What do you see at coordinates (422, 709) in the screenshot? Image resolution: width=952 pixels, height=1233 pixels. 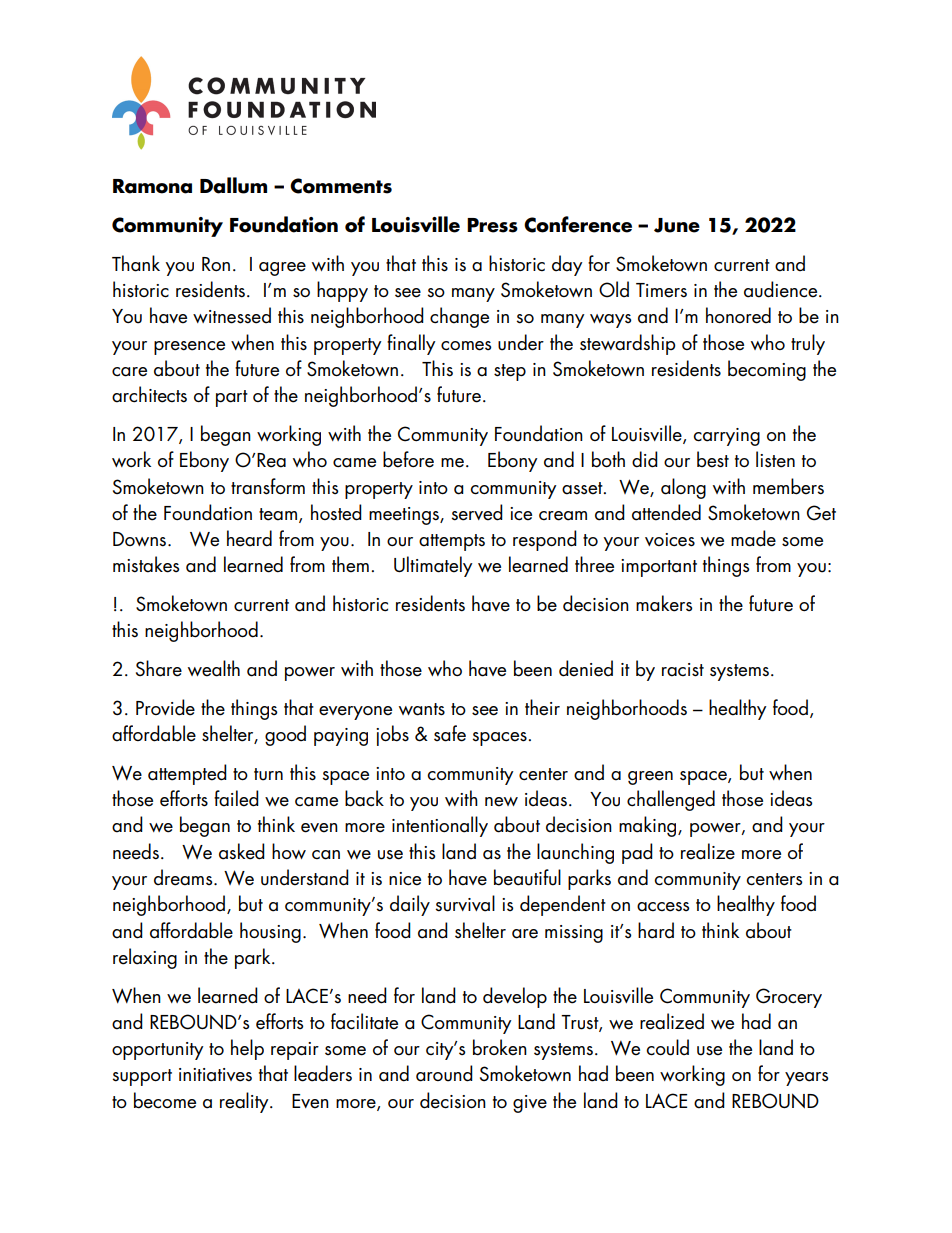 I see `wants` at bounding box center [422, 709].
